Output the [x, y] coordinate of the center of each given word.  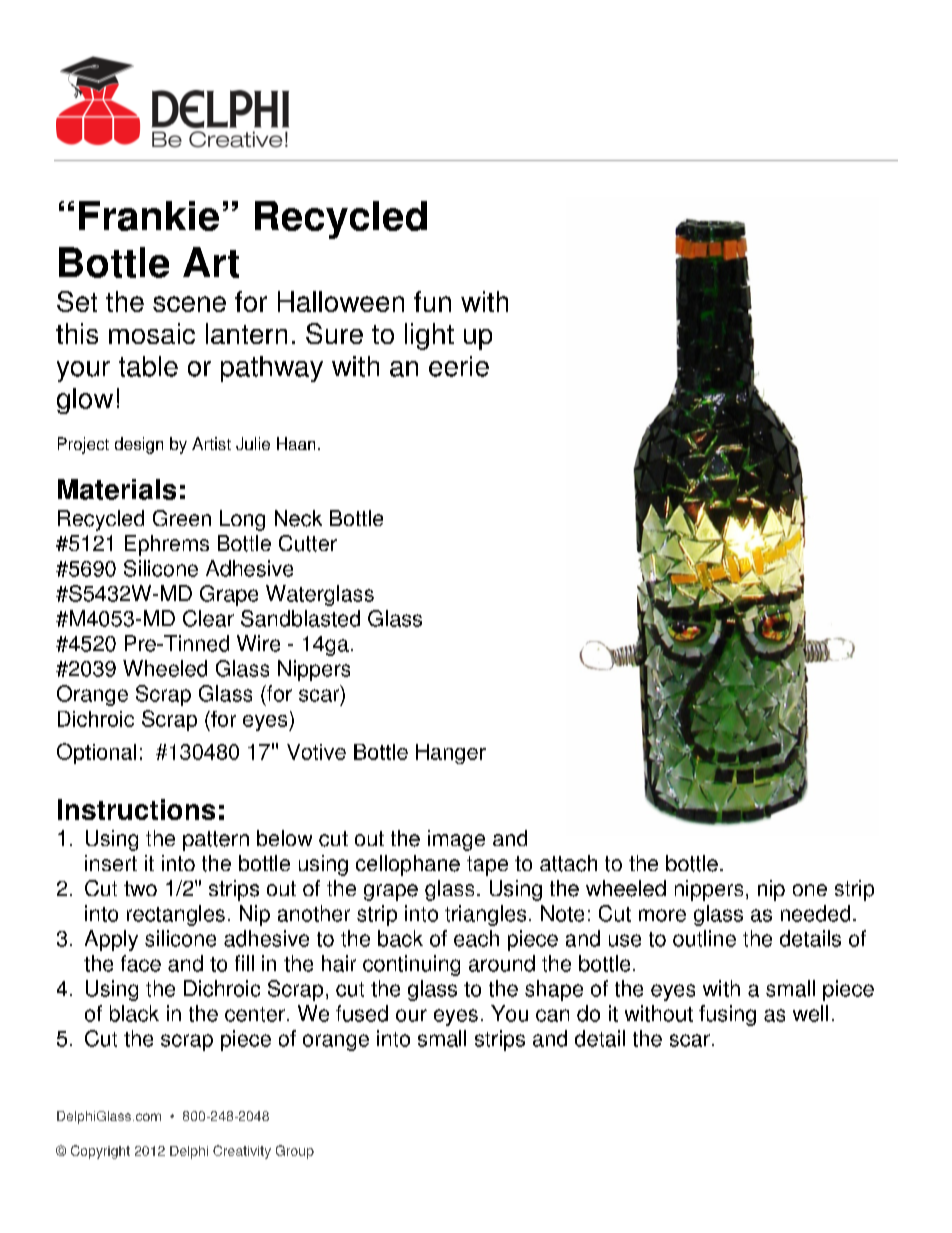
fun [432, 301]
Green [182, 518]
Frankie [149, 216]
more [662, 915]
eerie [459, 366]
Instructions [136, 809]
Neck [298, 518]
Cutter [308, 543]
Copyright [100, 1152]
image [456, 840]
